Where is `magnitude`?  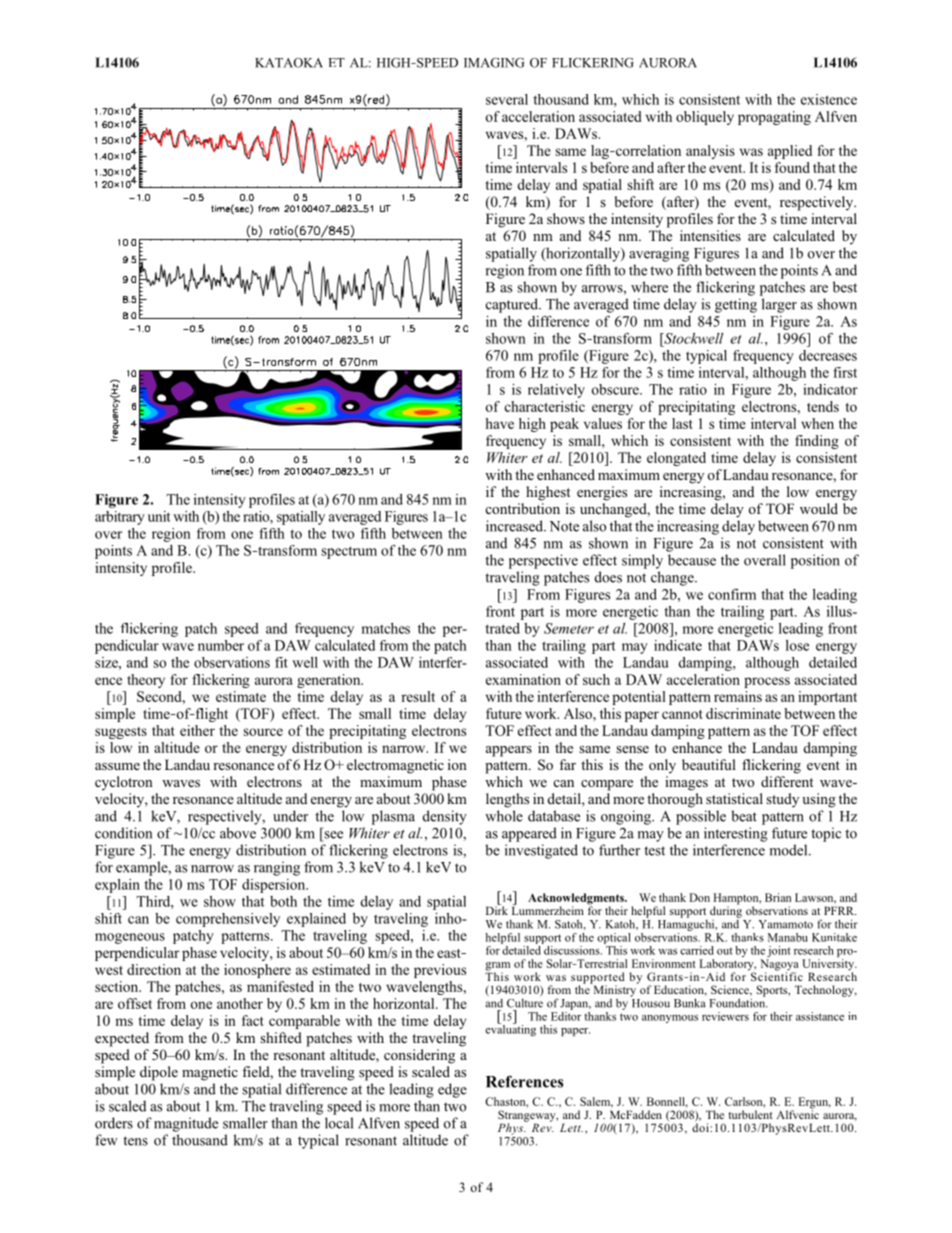
magnitude is located at coordinates (186, 1124).
